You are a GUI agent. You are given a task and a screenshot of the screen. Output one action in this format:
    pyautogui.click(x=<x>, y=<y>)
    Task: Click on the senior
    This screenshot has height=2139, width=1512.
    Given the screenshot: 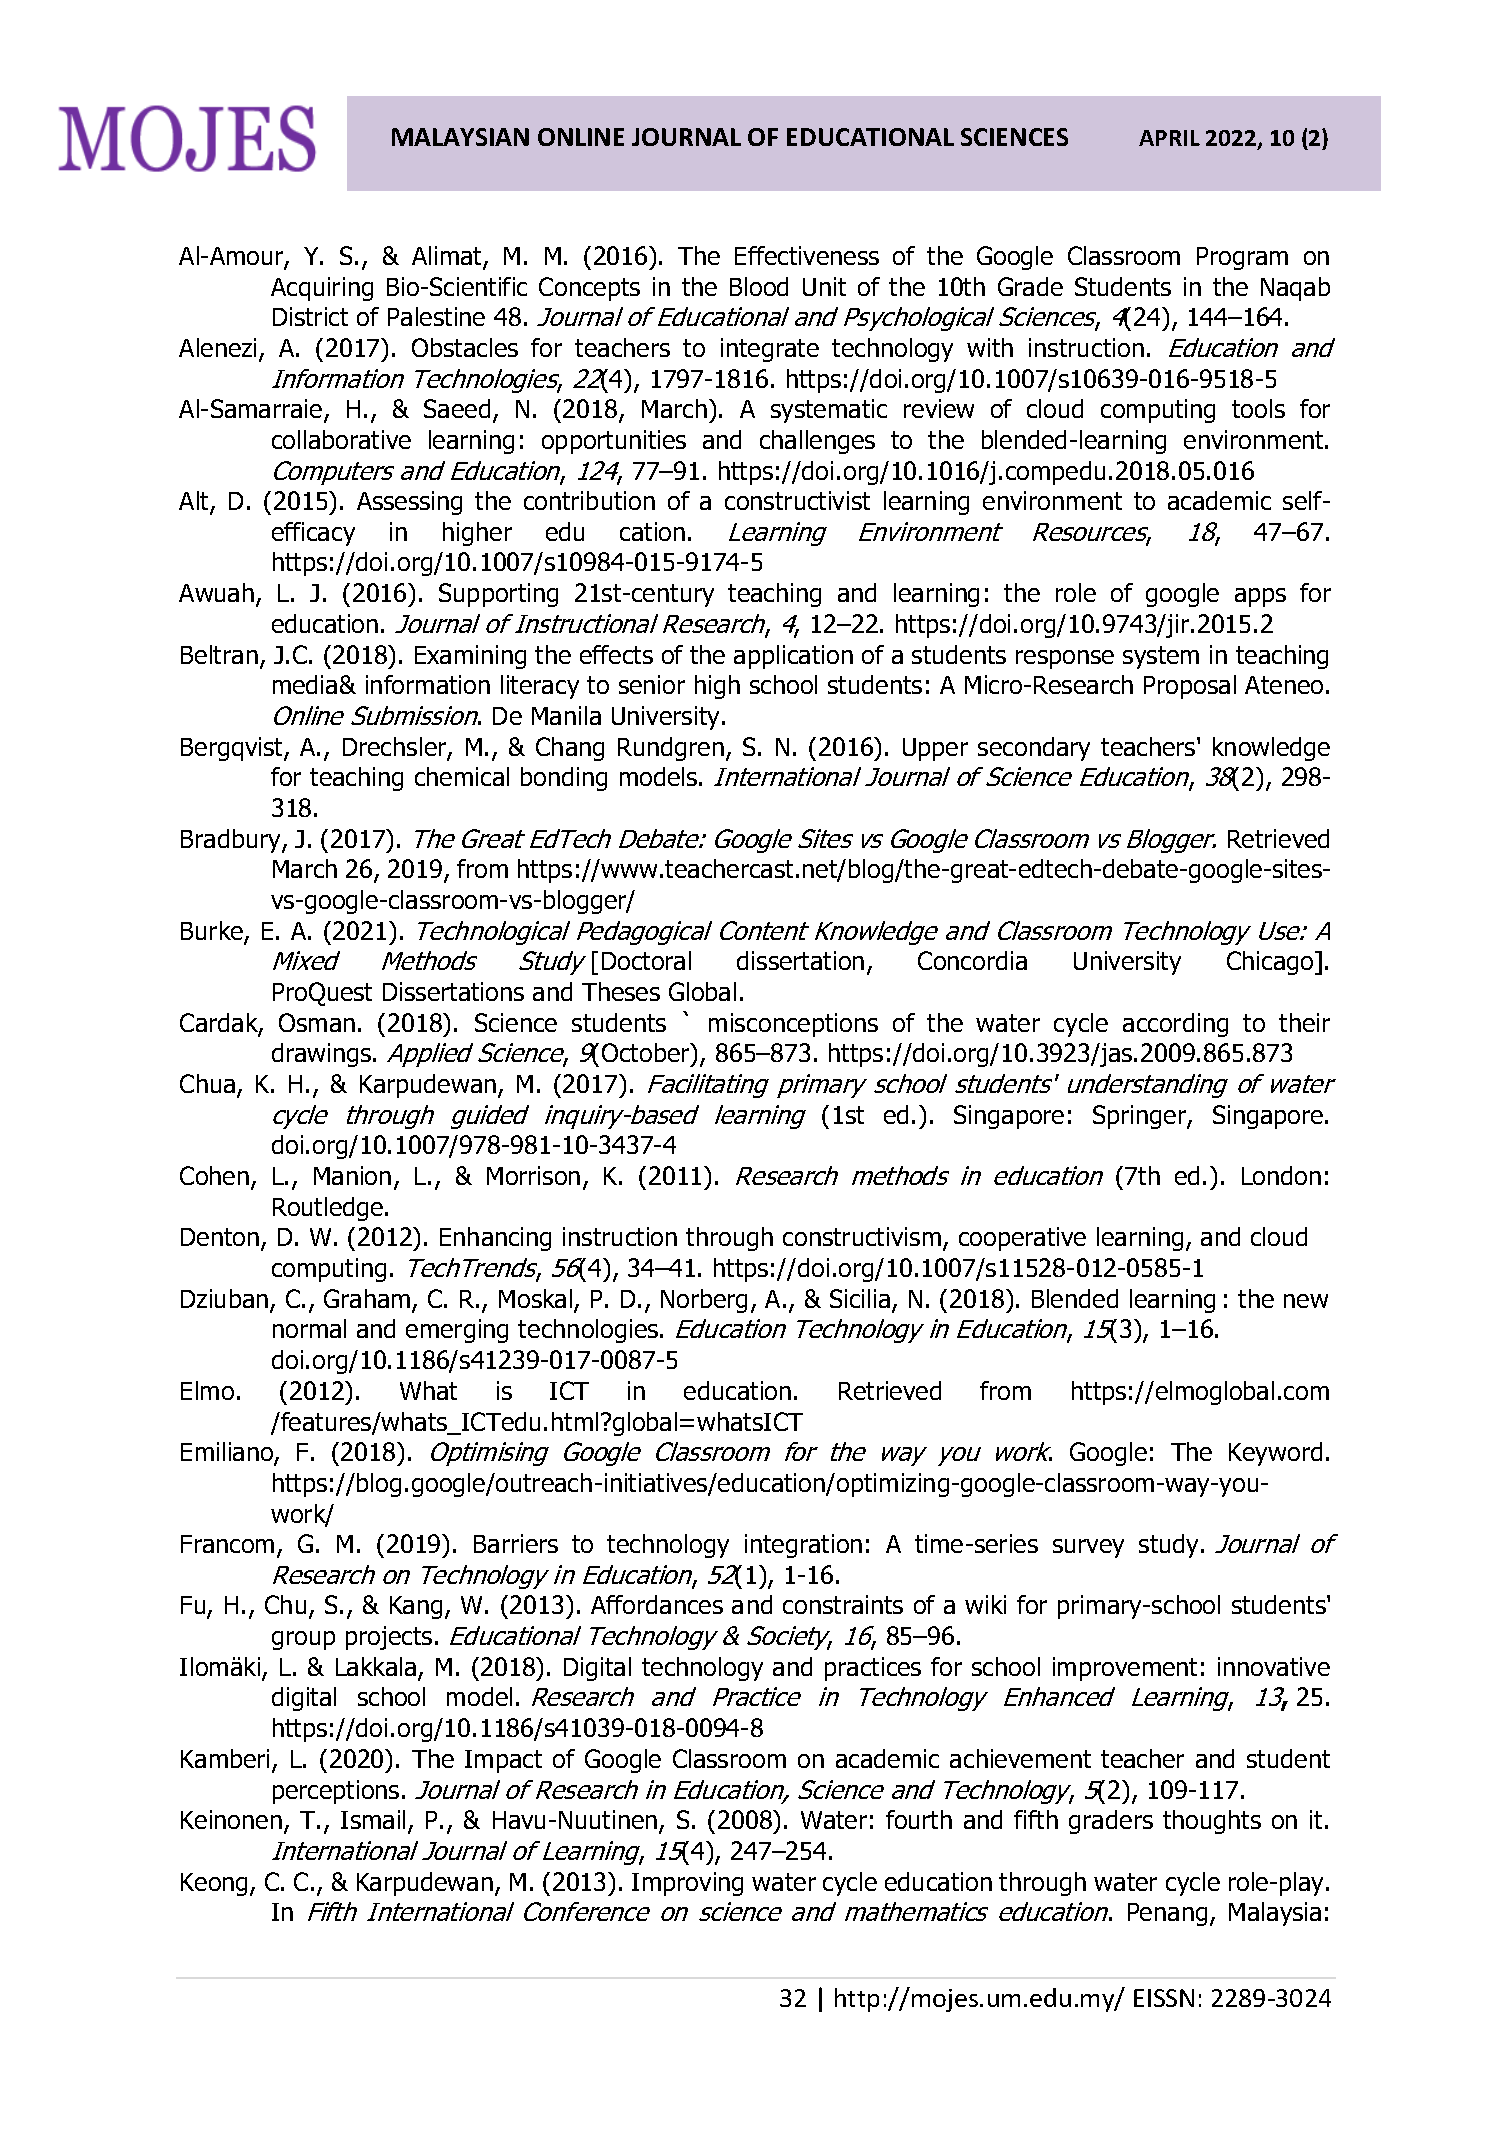 What is the action you would take?
    pyautogui.click(x=652, y=684)
